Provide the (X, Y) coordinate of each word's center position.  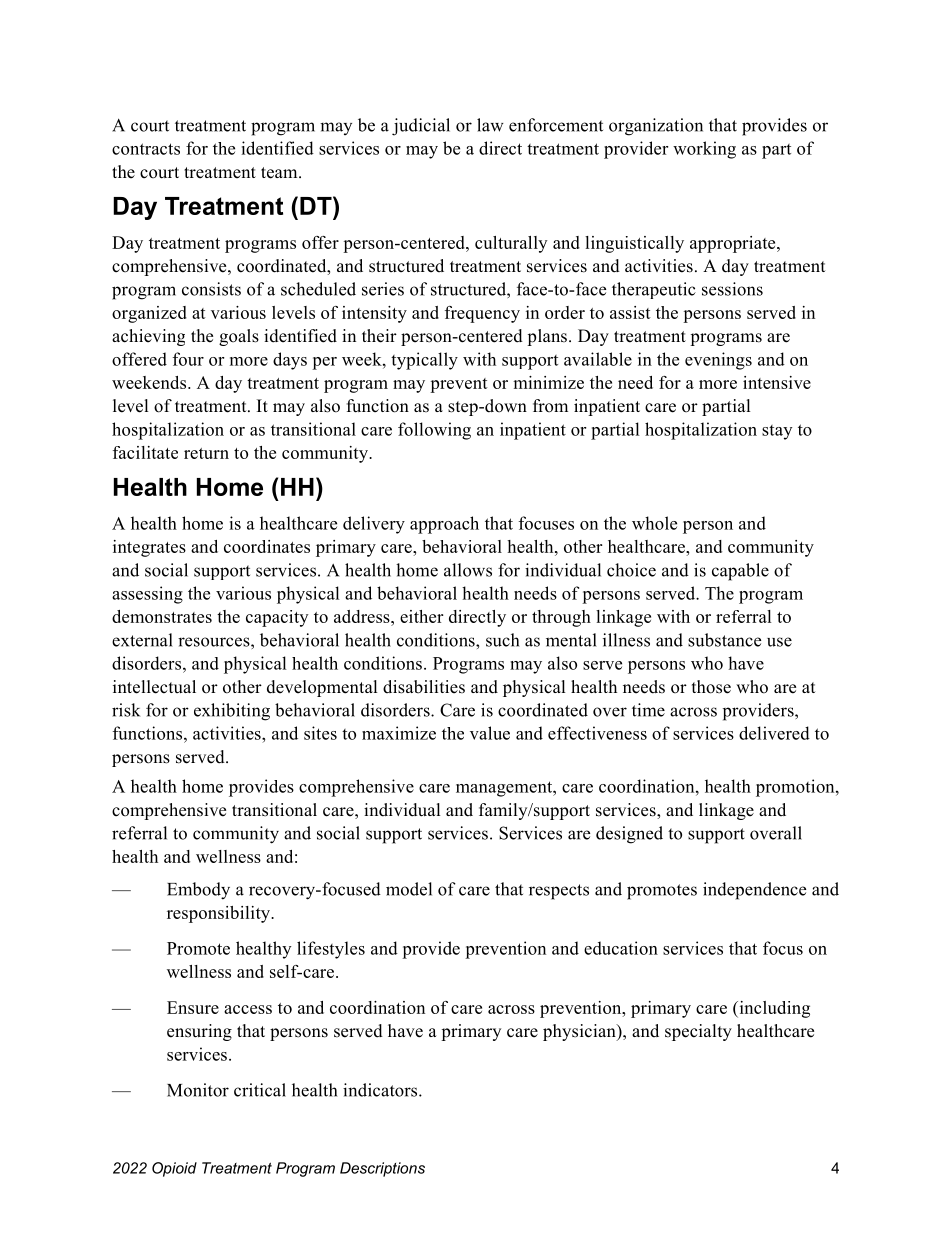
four (188, 359)
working (704, 150)
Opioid (174, 1169)
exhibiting (232, 712)
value (490, 733)
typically (424, 361)
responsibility (219, 914)
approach (444, 525)
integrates (149, 548)
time (648, 710)
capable (740, 572)
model (409, 889)
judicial (421, 127)
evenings (718, 361)
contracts (146, 149)
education (621, 948)
